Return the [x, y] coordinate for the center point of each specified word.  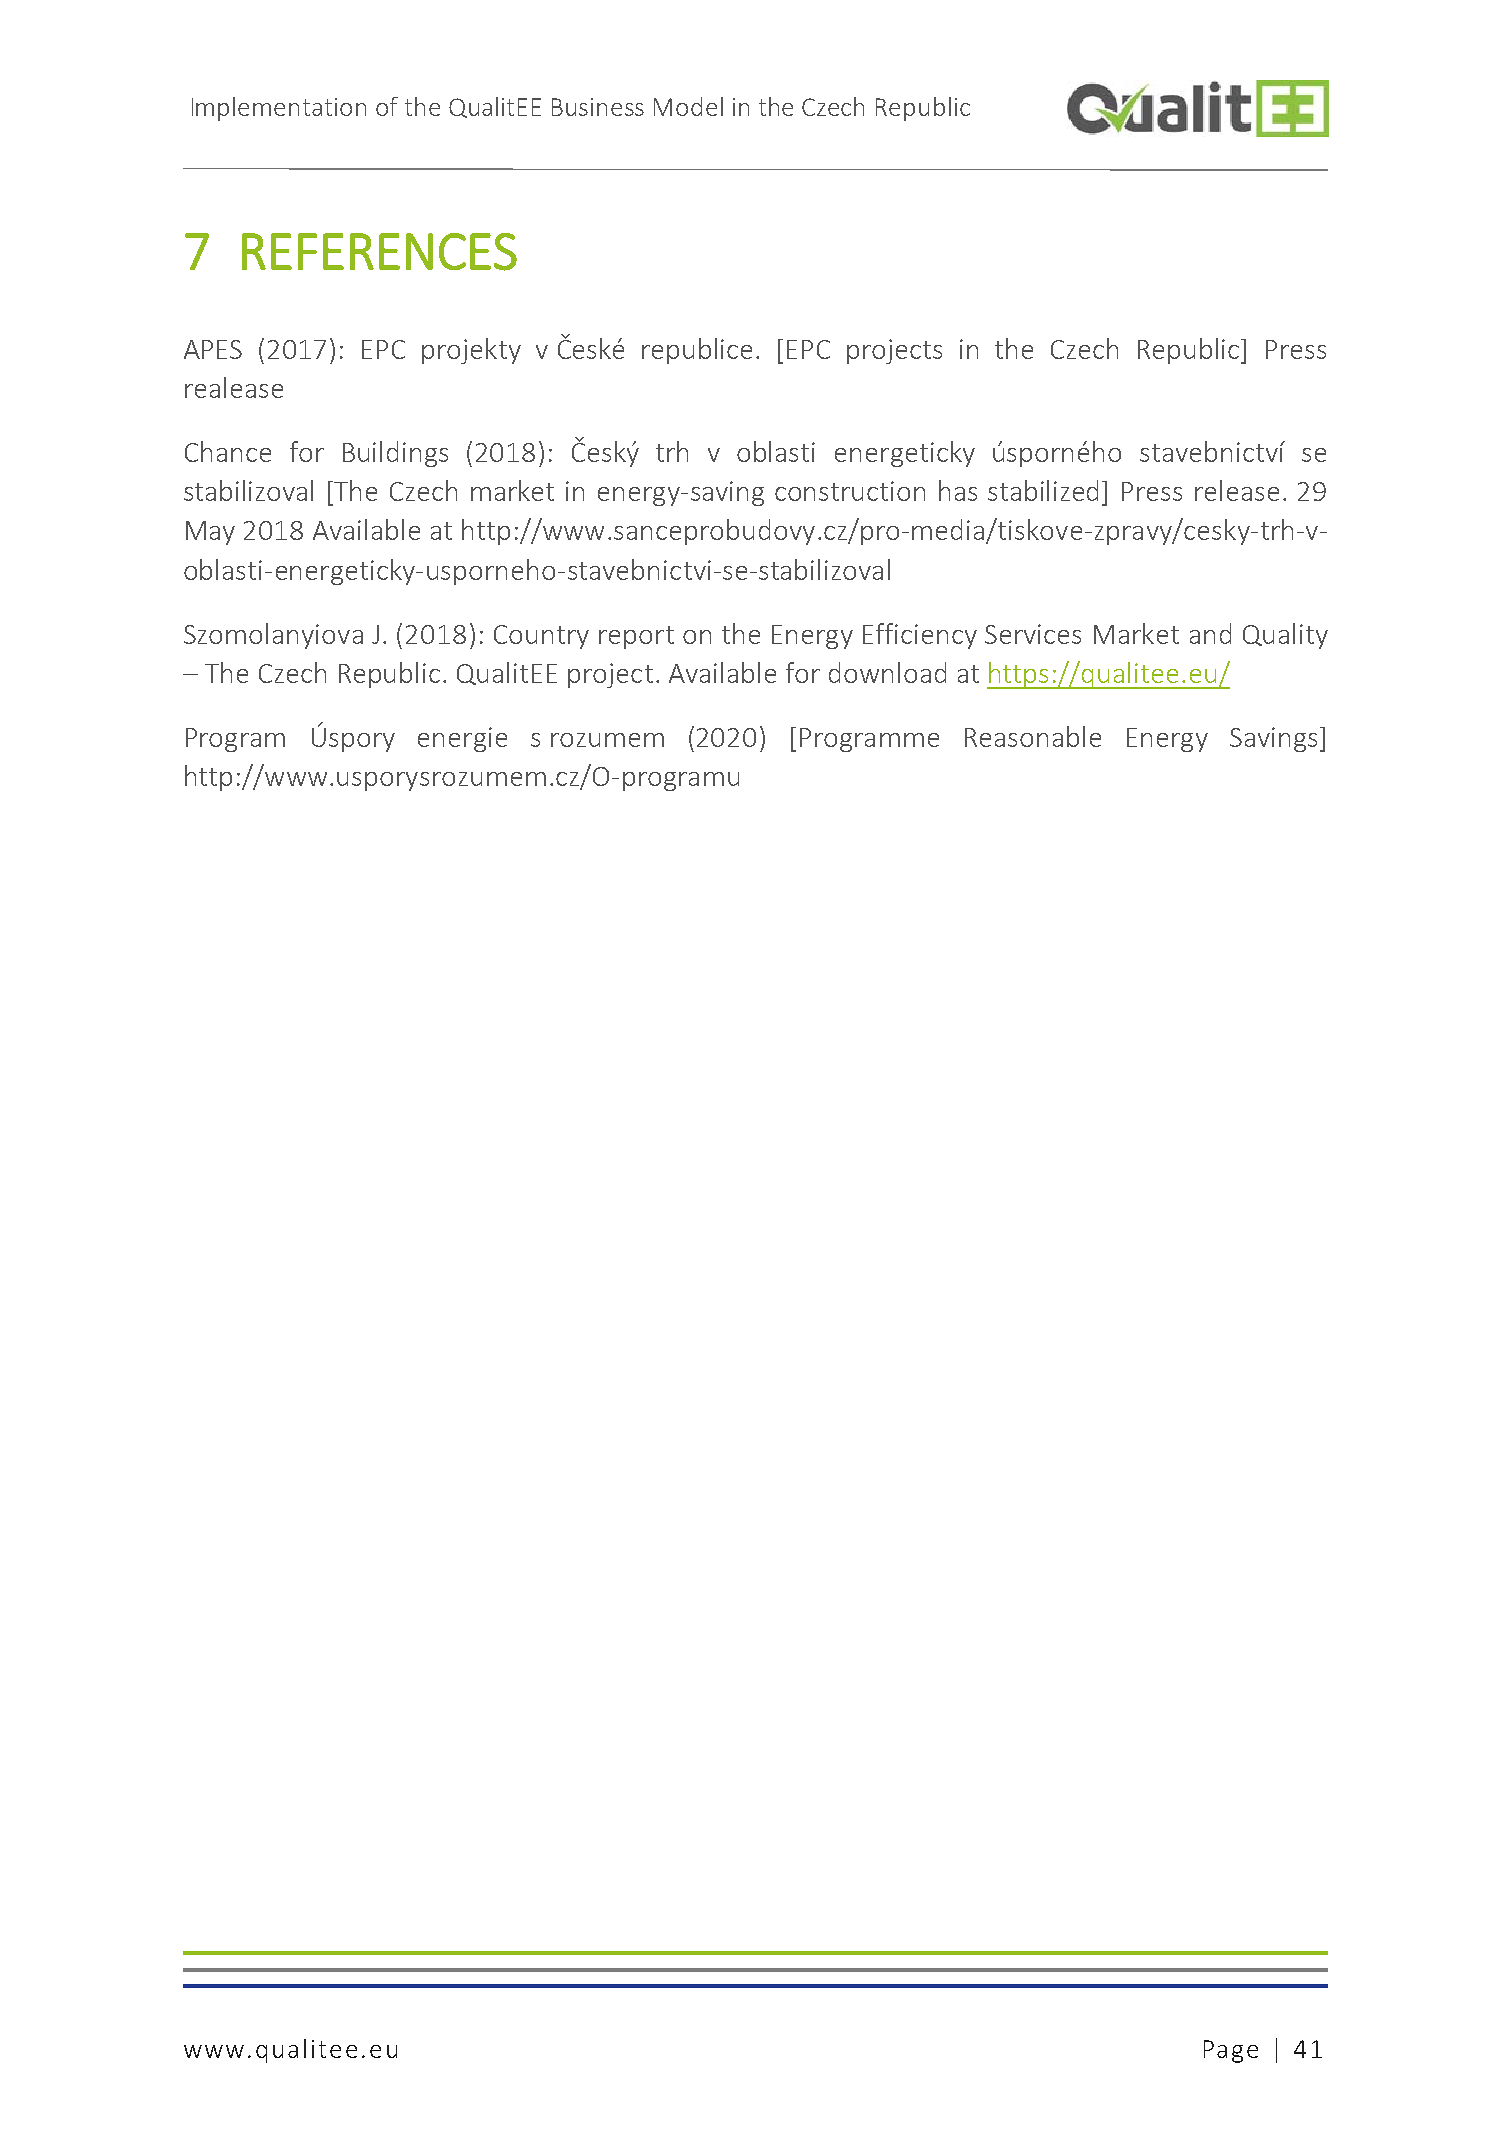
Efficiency [920, 636]
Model [688, 106]
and [1210, 633]
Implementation [279, 109]
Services [1033, 634]
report [636, 637]
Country [541, 637]
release [1237, 490]
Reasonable [1033, 736]
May [210, 533]
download [887, 672]
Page [1231, 2051]
